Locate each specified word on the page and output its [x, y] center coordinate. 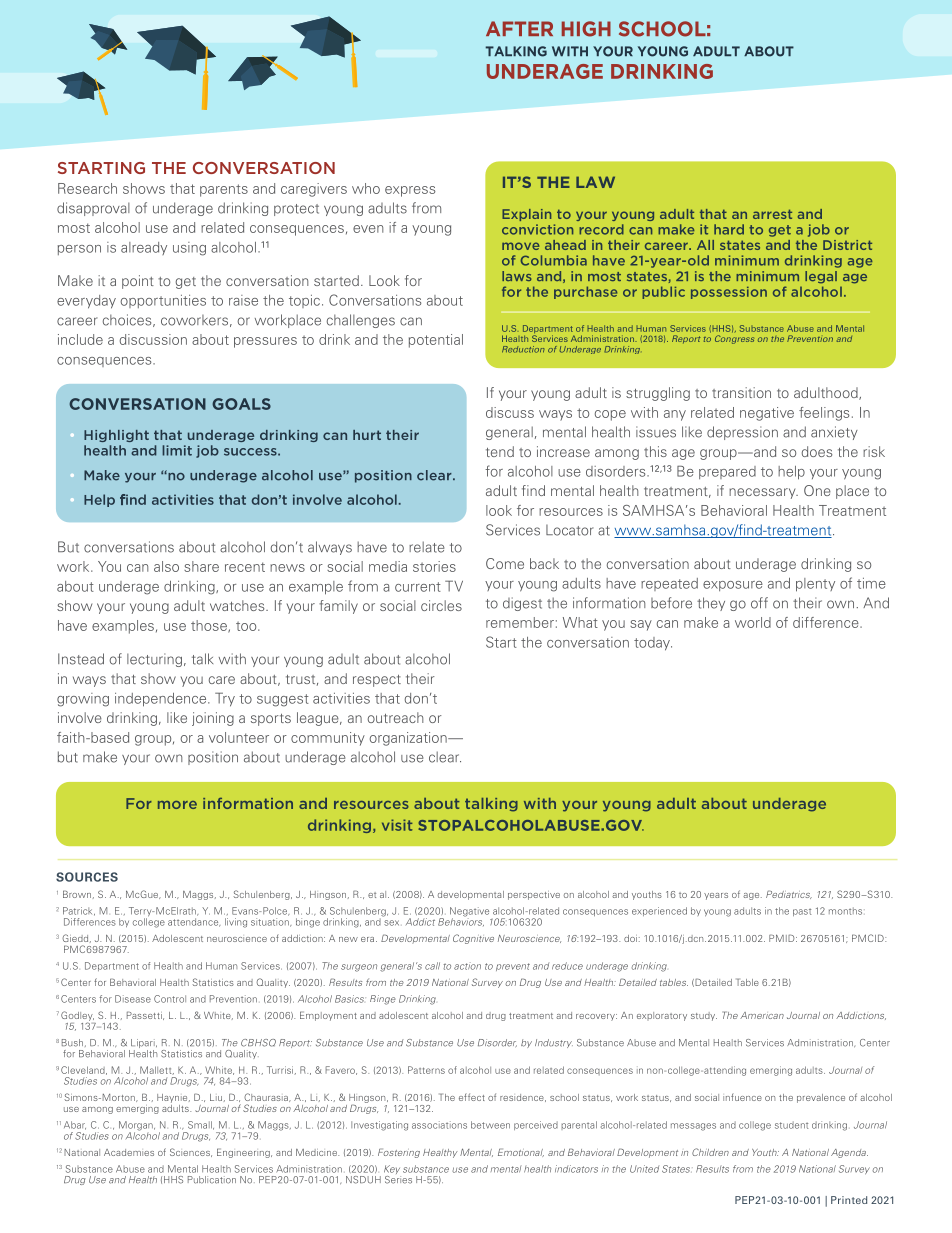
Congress [734, 339]
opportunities [163, 301]
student [792, 1125]
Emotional [521, 1152]
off [759, 603]
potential [436, 341]
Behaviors [461, 921]
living [236, 923]
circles [441, 605]
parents [224, 190]
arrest [772, 214]
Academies [129, 1152]
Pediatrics [789, 894]
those [210, 626]
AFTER [519, 28]
